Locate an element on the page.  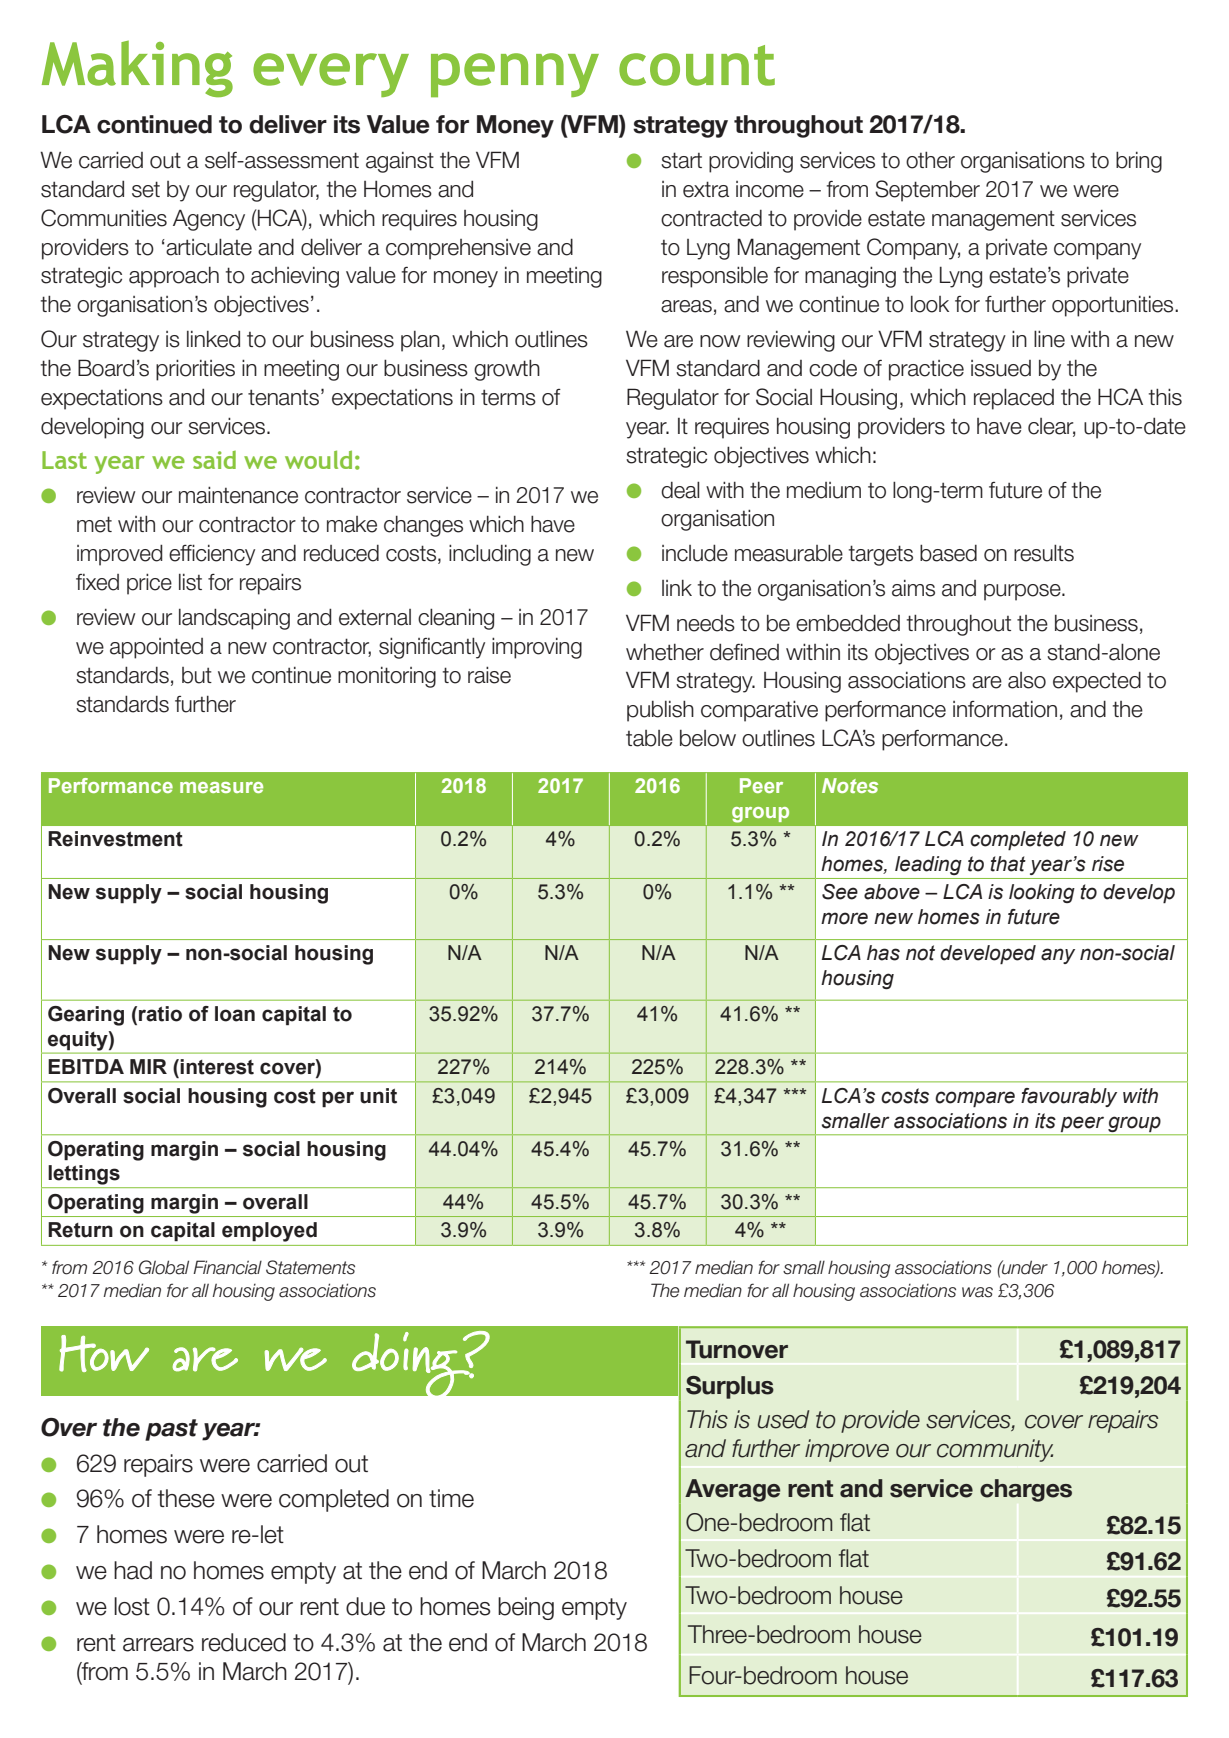
penny is located at coordinates (515, 75).
